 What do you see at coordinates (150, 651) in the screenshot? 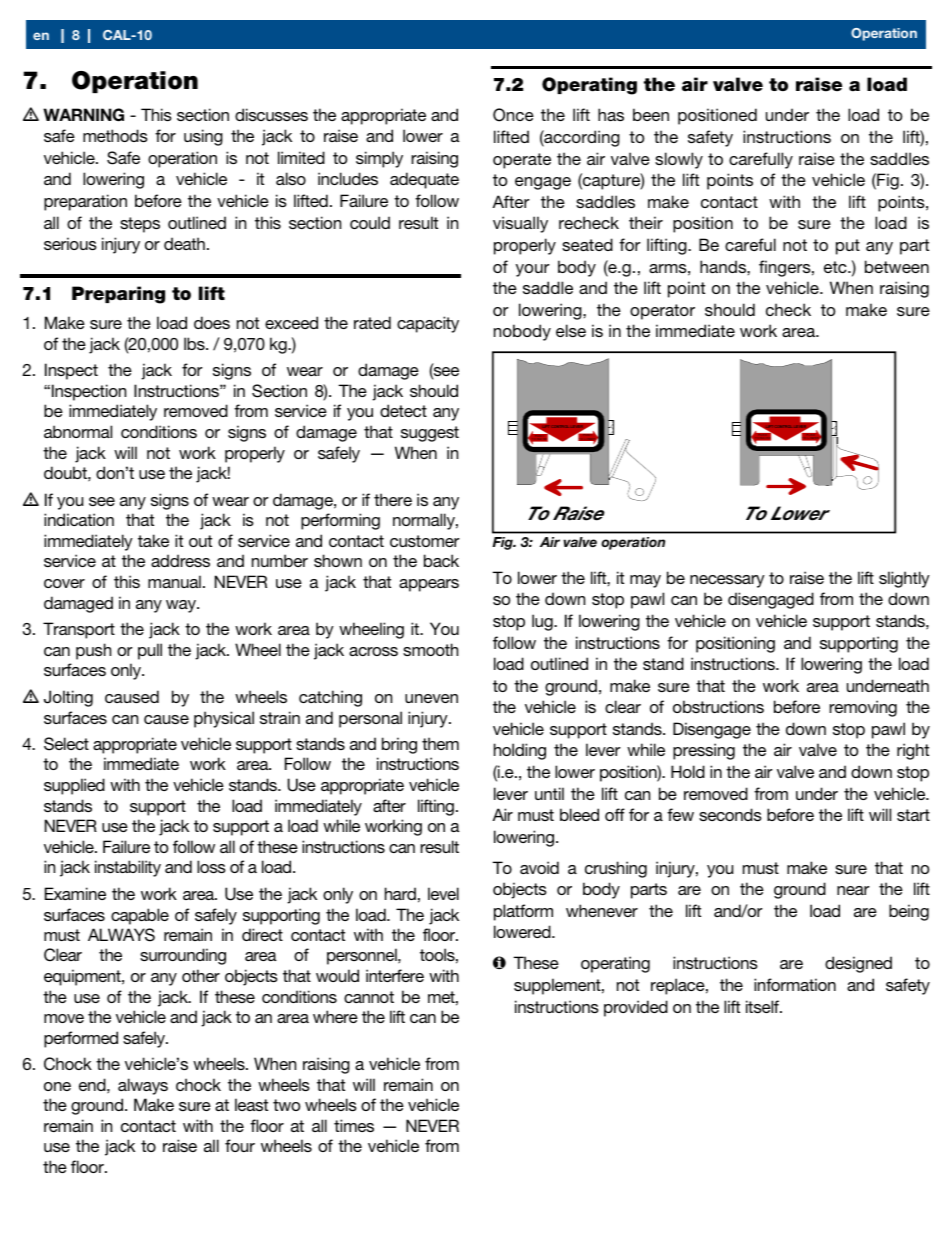
I see `pull` at bounding box center [150, 651].
